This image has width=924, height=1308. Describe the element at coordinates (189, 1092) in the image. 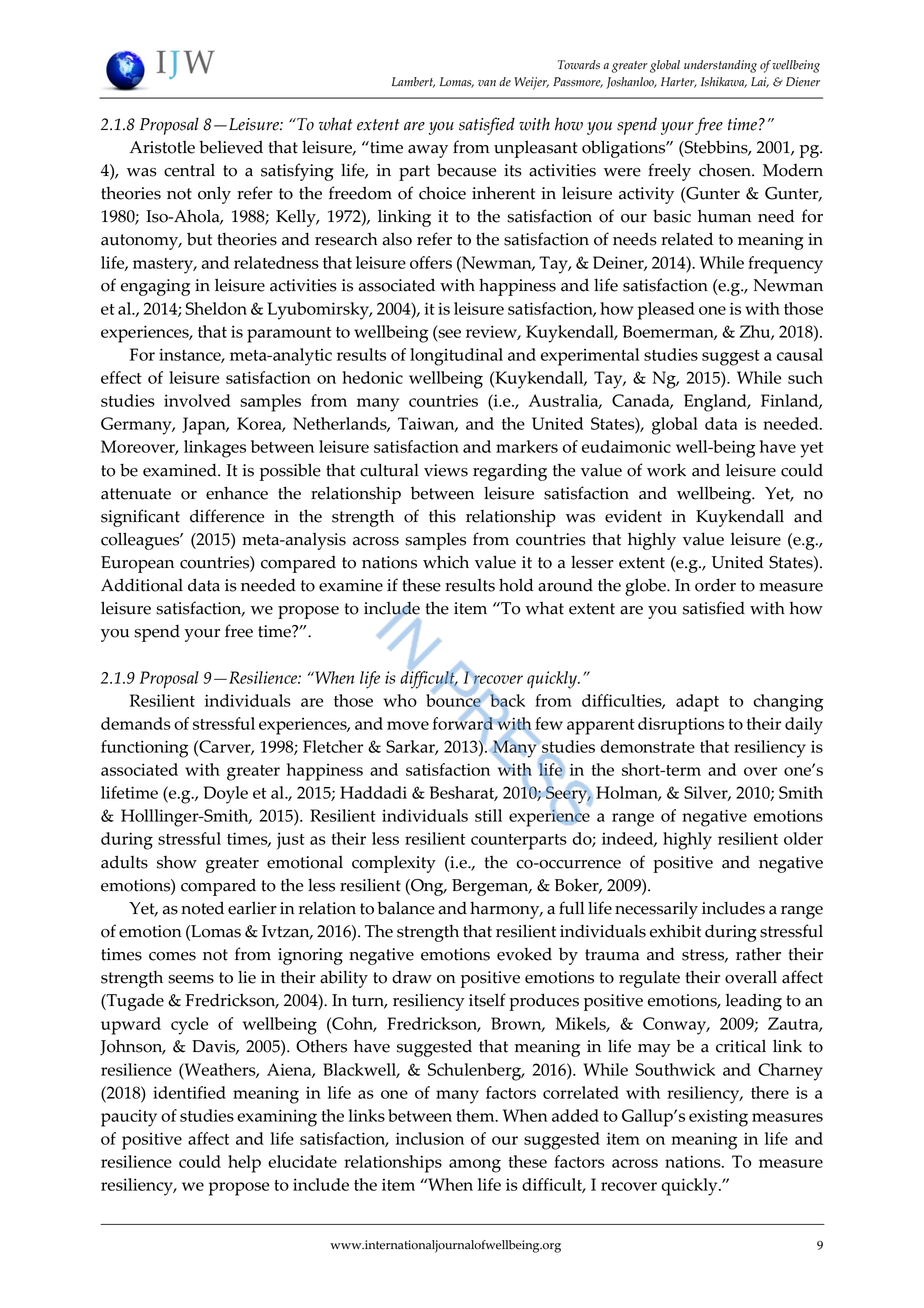

I see `identified` at that location.
